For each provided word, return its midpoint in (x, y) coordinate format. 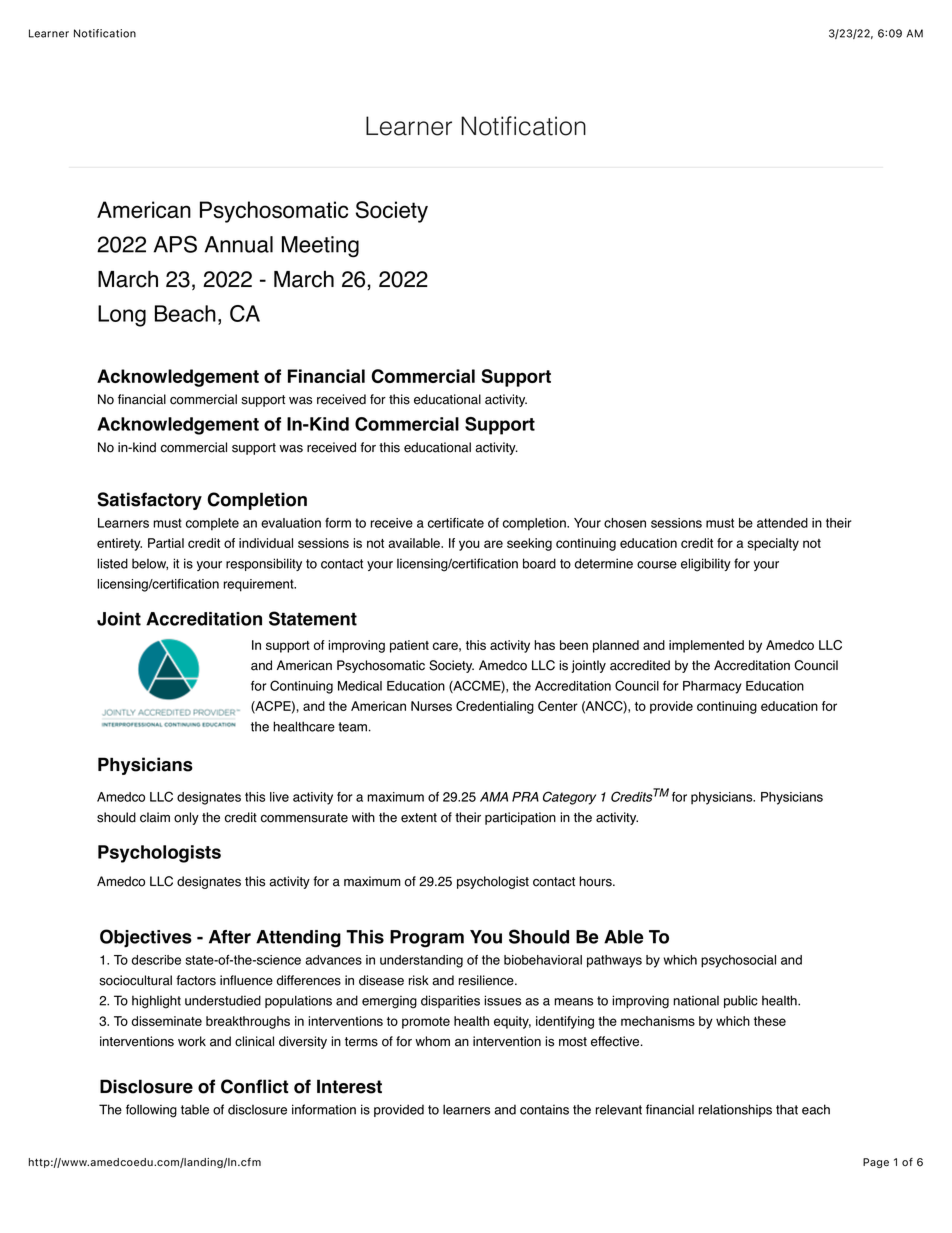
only (186, 818)
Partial (166, 543)
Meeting (320, 247)
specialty (773, 544)
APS (175, 244)
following (151, 1111)
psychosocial (738, 961)
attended (782, 523)
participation (520, 818)
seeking (529, 544)
